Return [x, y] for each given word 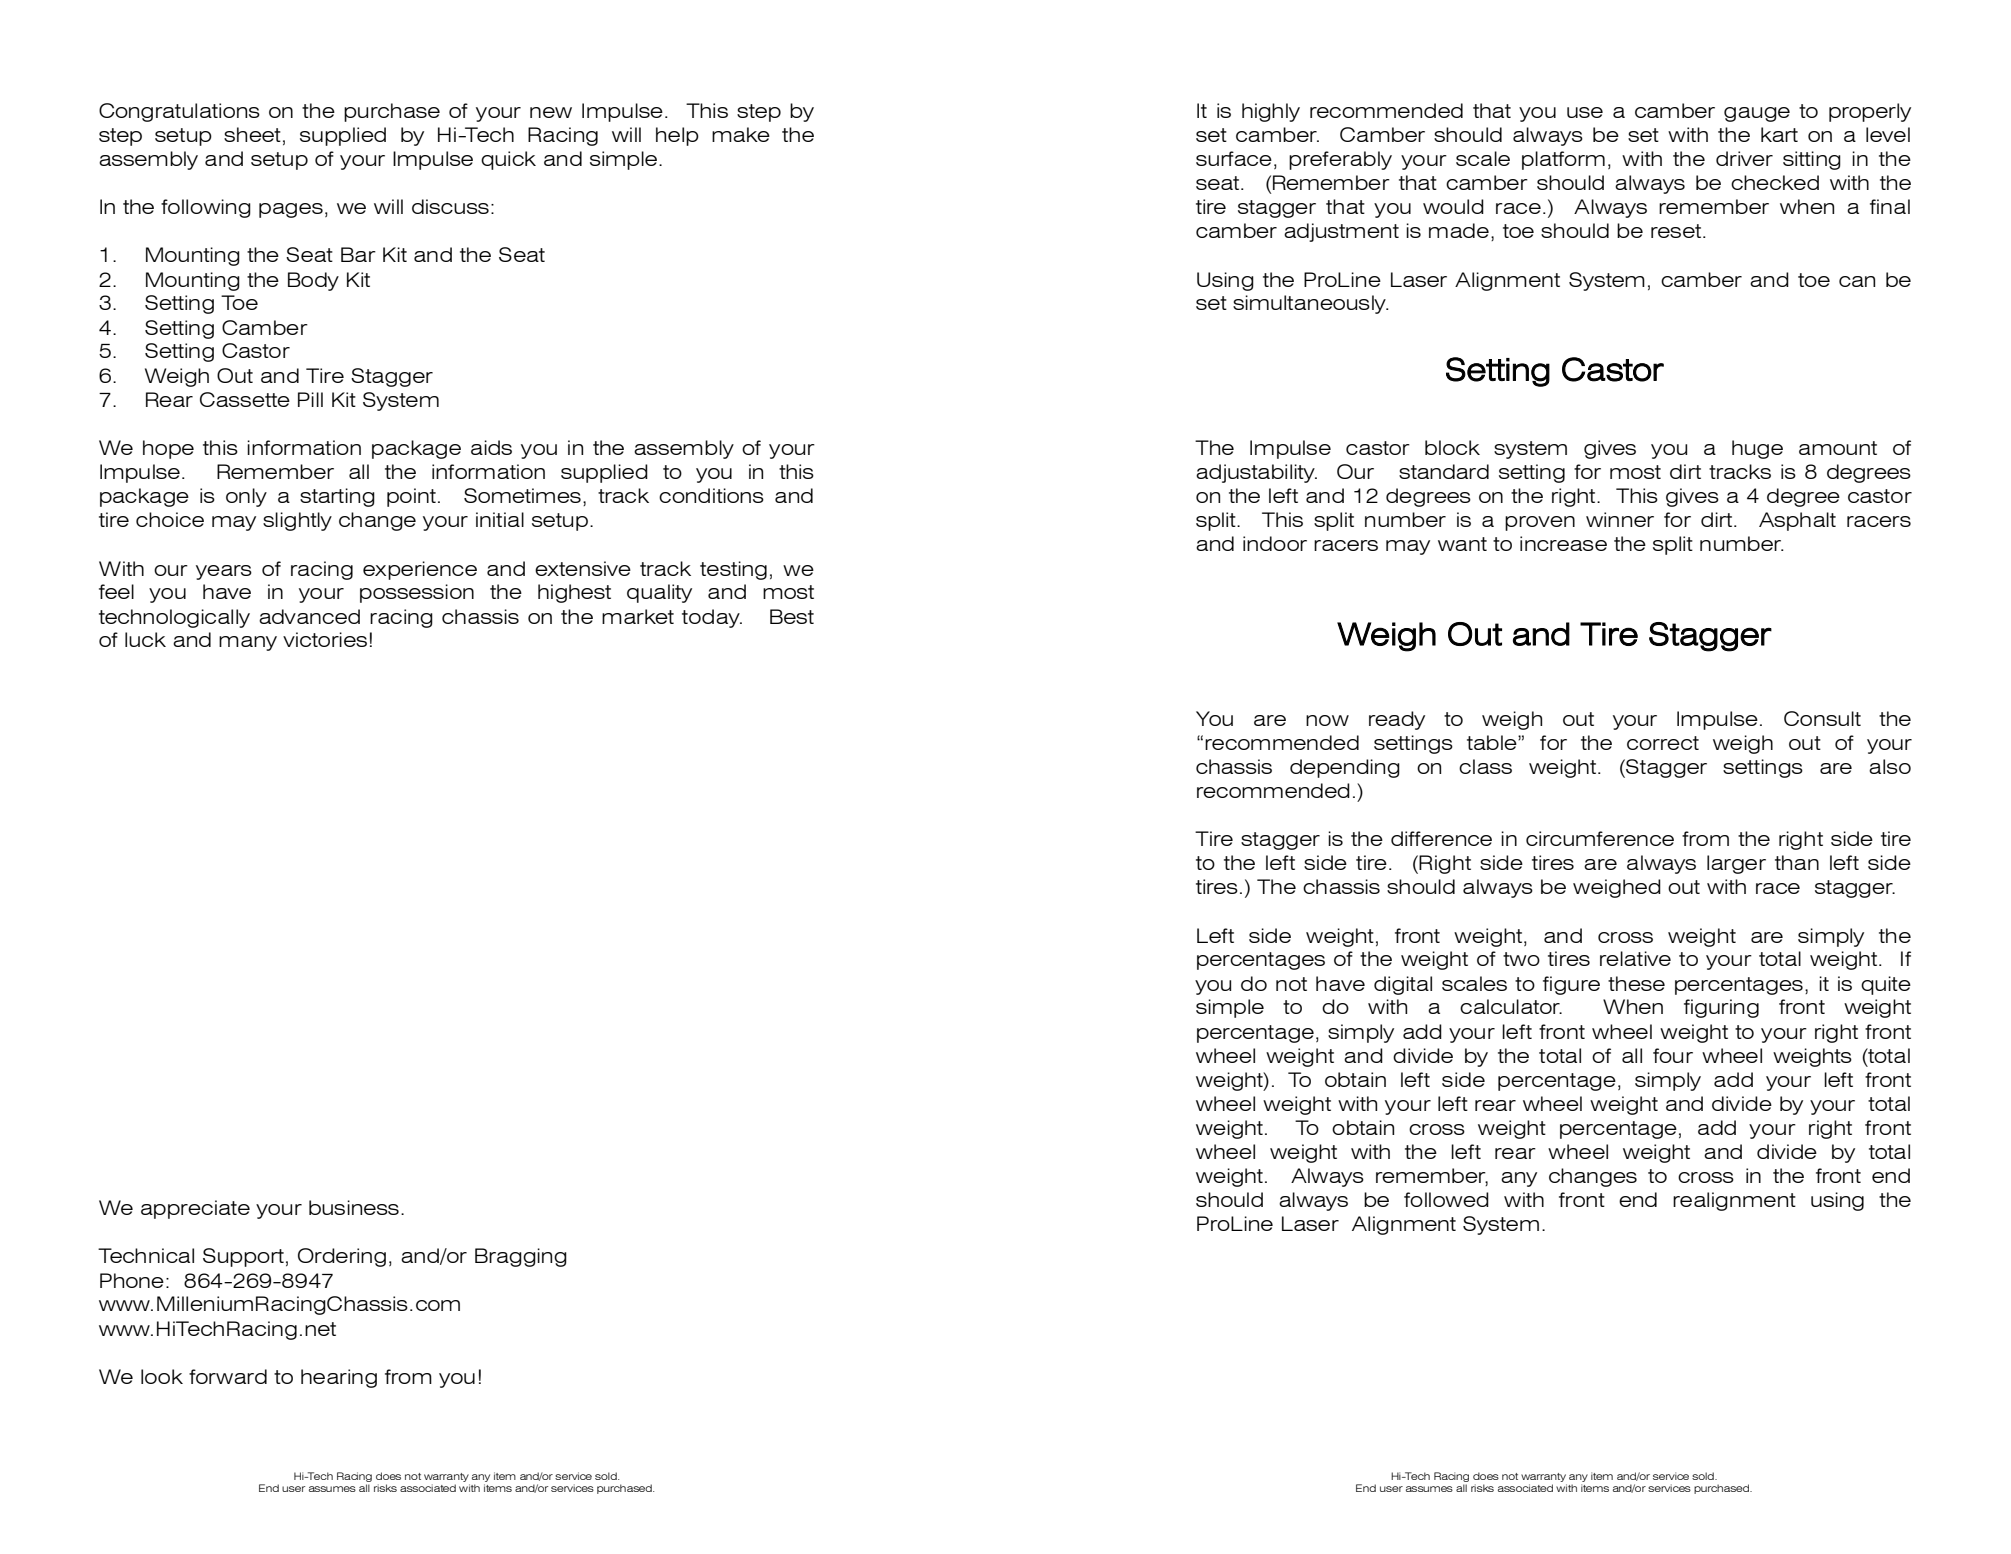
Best [792, 616]
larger [1736, 864]
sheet [252, 134]
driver [1744, 158]
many [248, 643]
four [1673, 1055]
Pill [310, 399]
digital [1403, 985]
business [354, 1207]
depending [1345, 768]
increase [1563, 543]
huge [1757, 449]
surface [1234, 158]
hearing [339, 1378]
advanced [309, 616]
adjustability [1256, 473]
